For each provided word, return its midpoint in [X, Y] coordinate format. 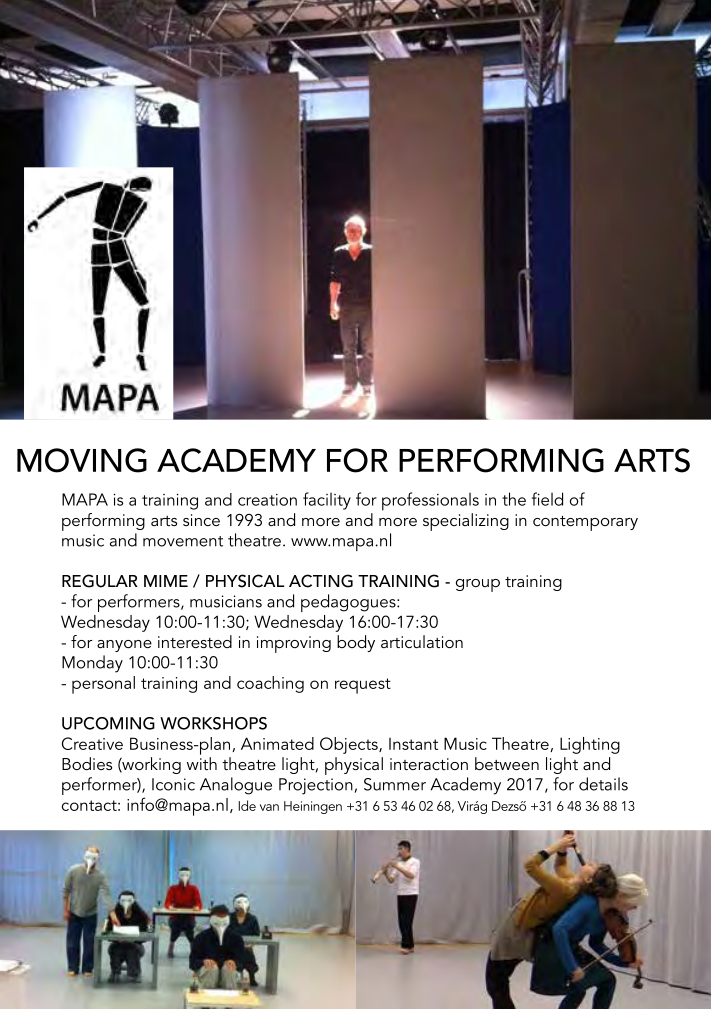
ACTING [321, 581]
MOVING [82, 460]
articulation [422, 641]
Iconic [173, 784]
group [478, 585]
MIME [166, 581]
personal [103, 685]
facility [327, 501]
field [547, 499]
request [363, 686]
